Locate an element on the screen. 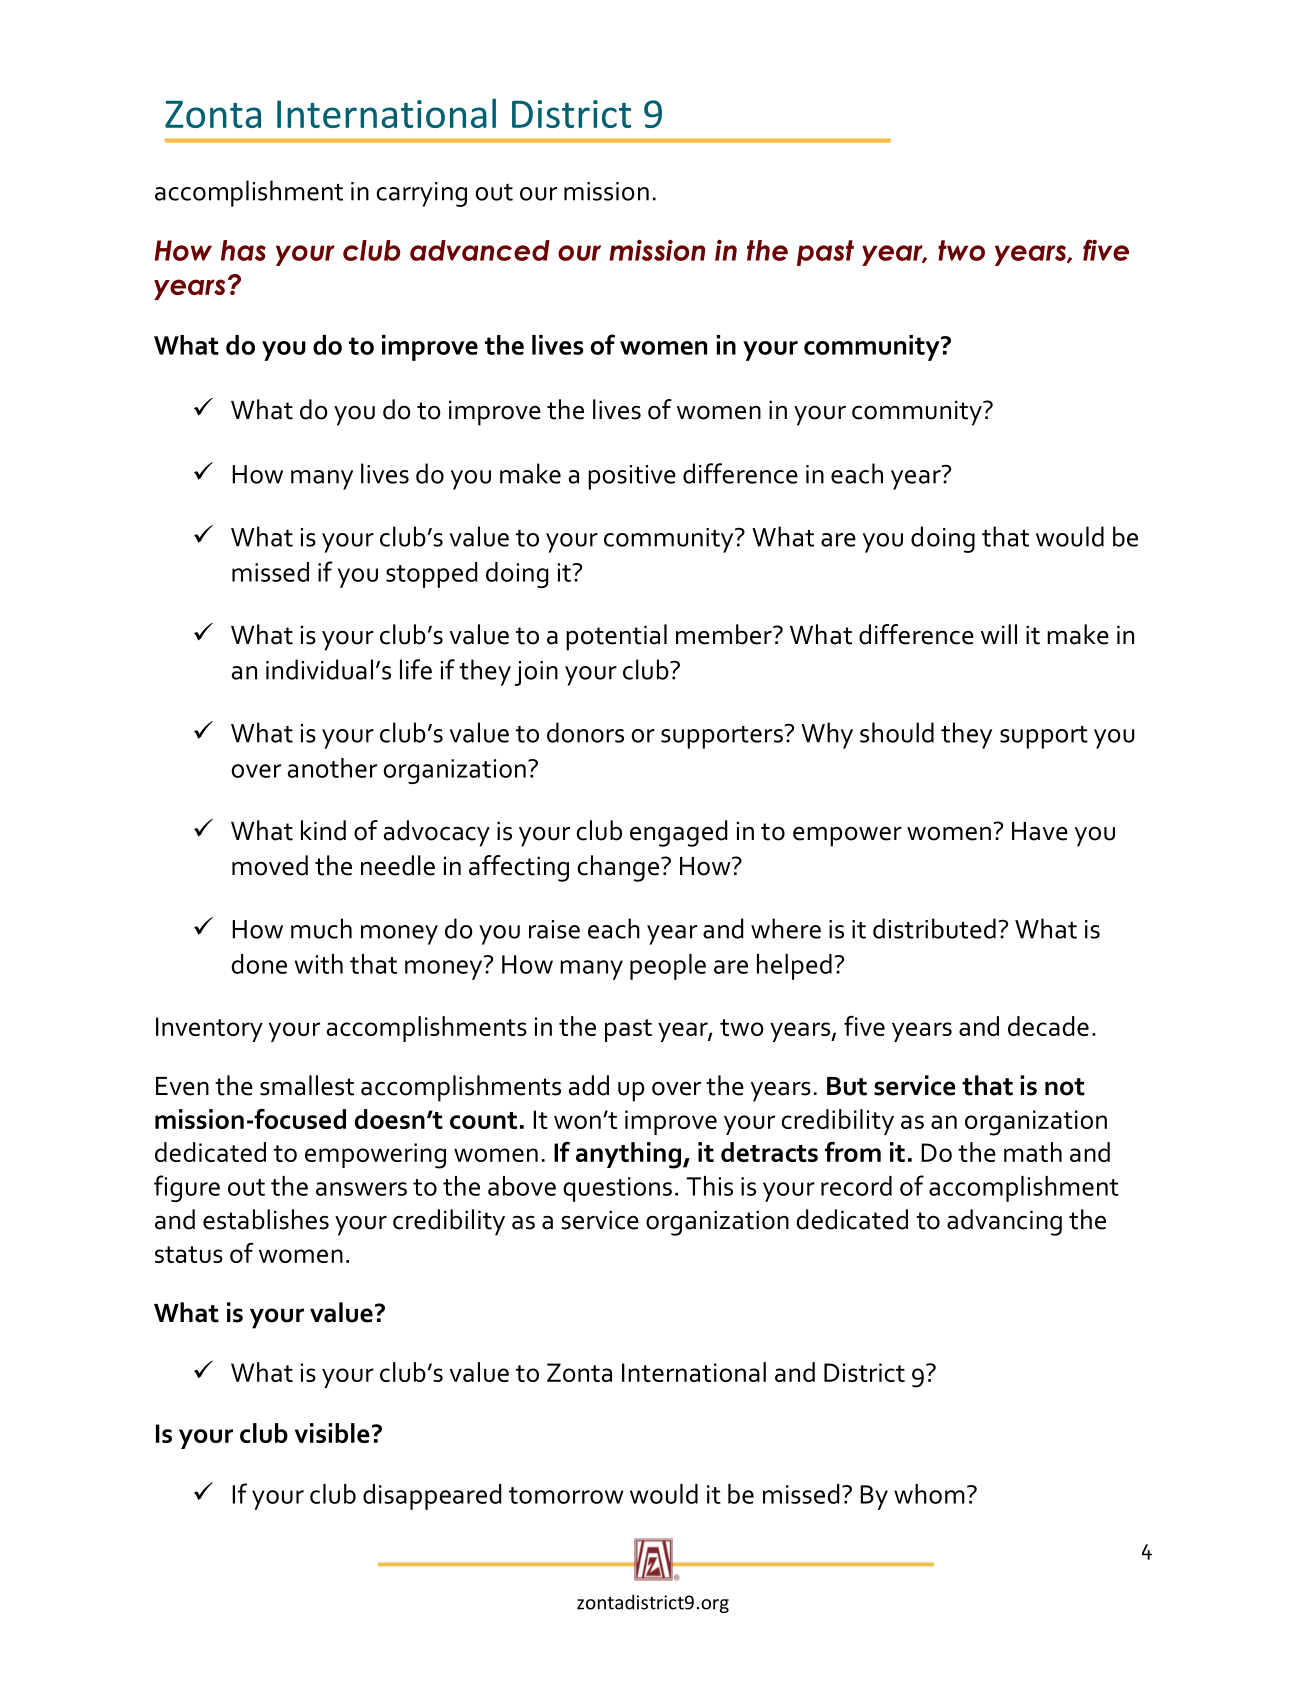  add is located at coordinates (589, 1085).
